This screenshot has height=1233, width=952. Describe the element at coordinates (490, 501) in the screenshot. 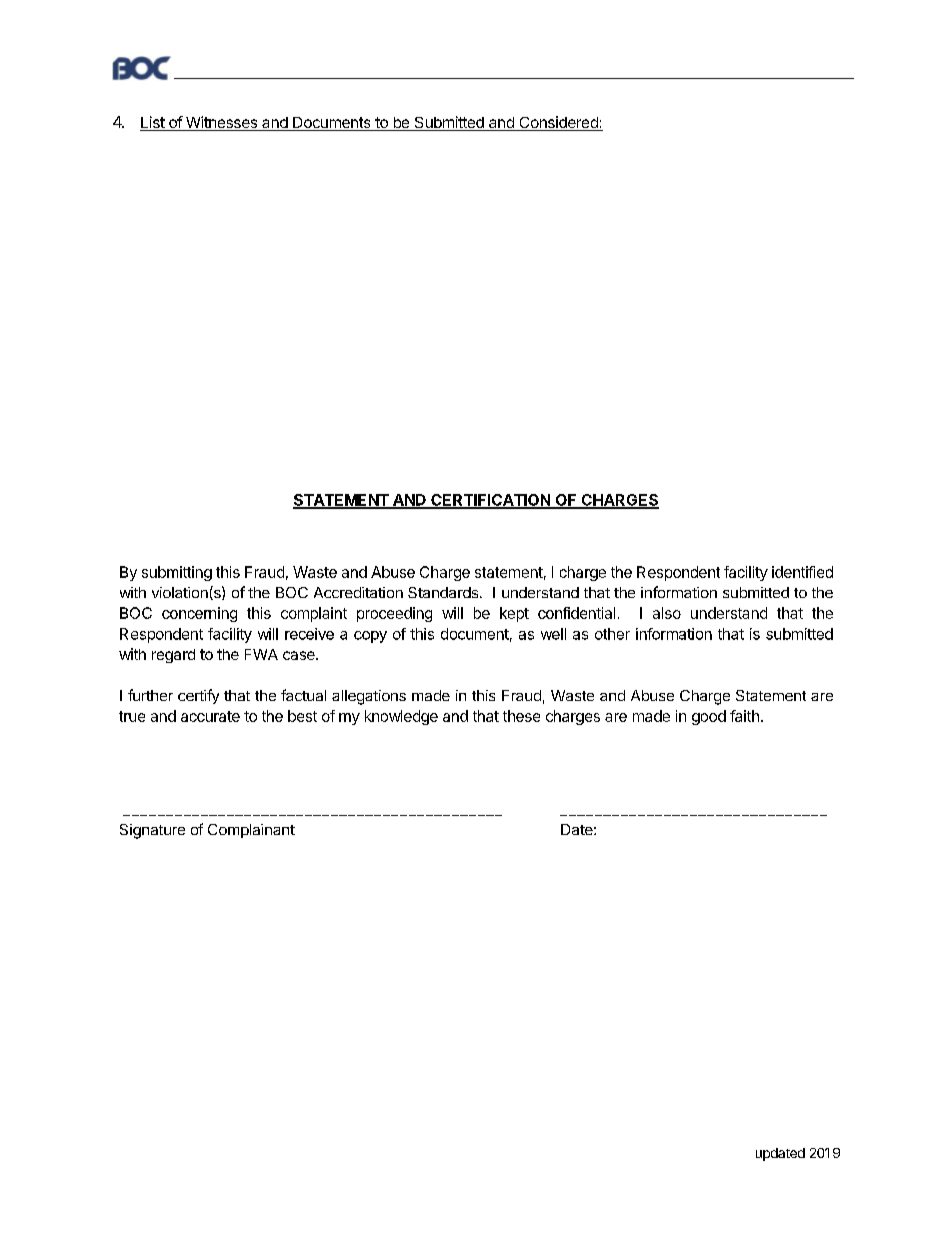

I see `CERTIFICATION` at that location.
